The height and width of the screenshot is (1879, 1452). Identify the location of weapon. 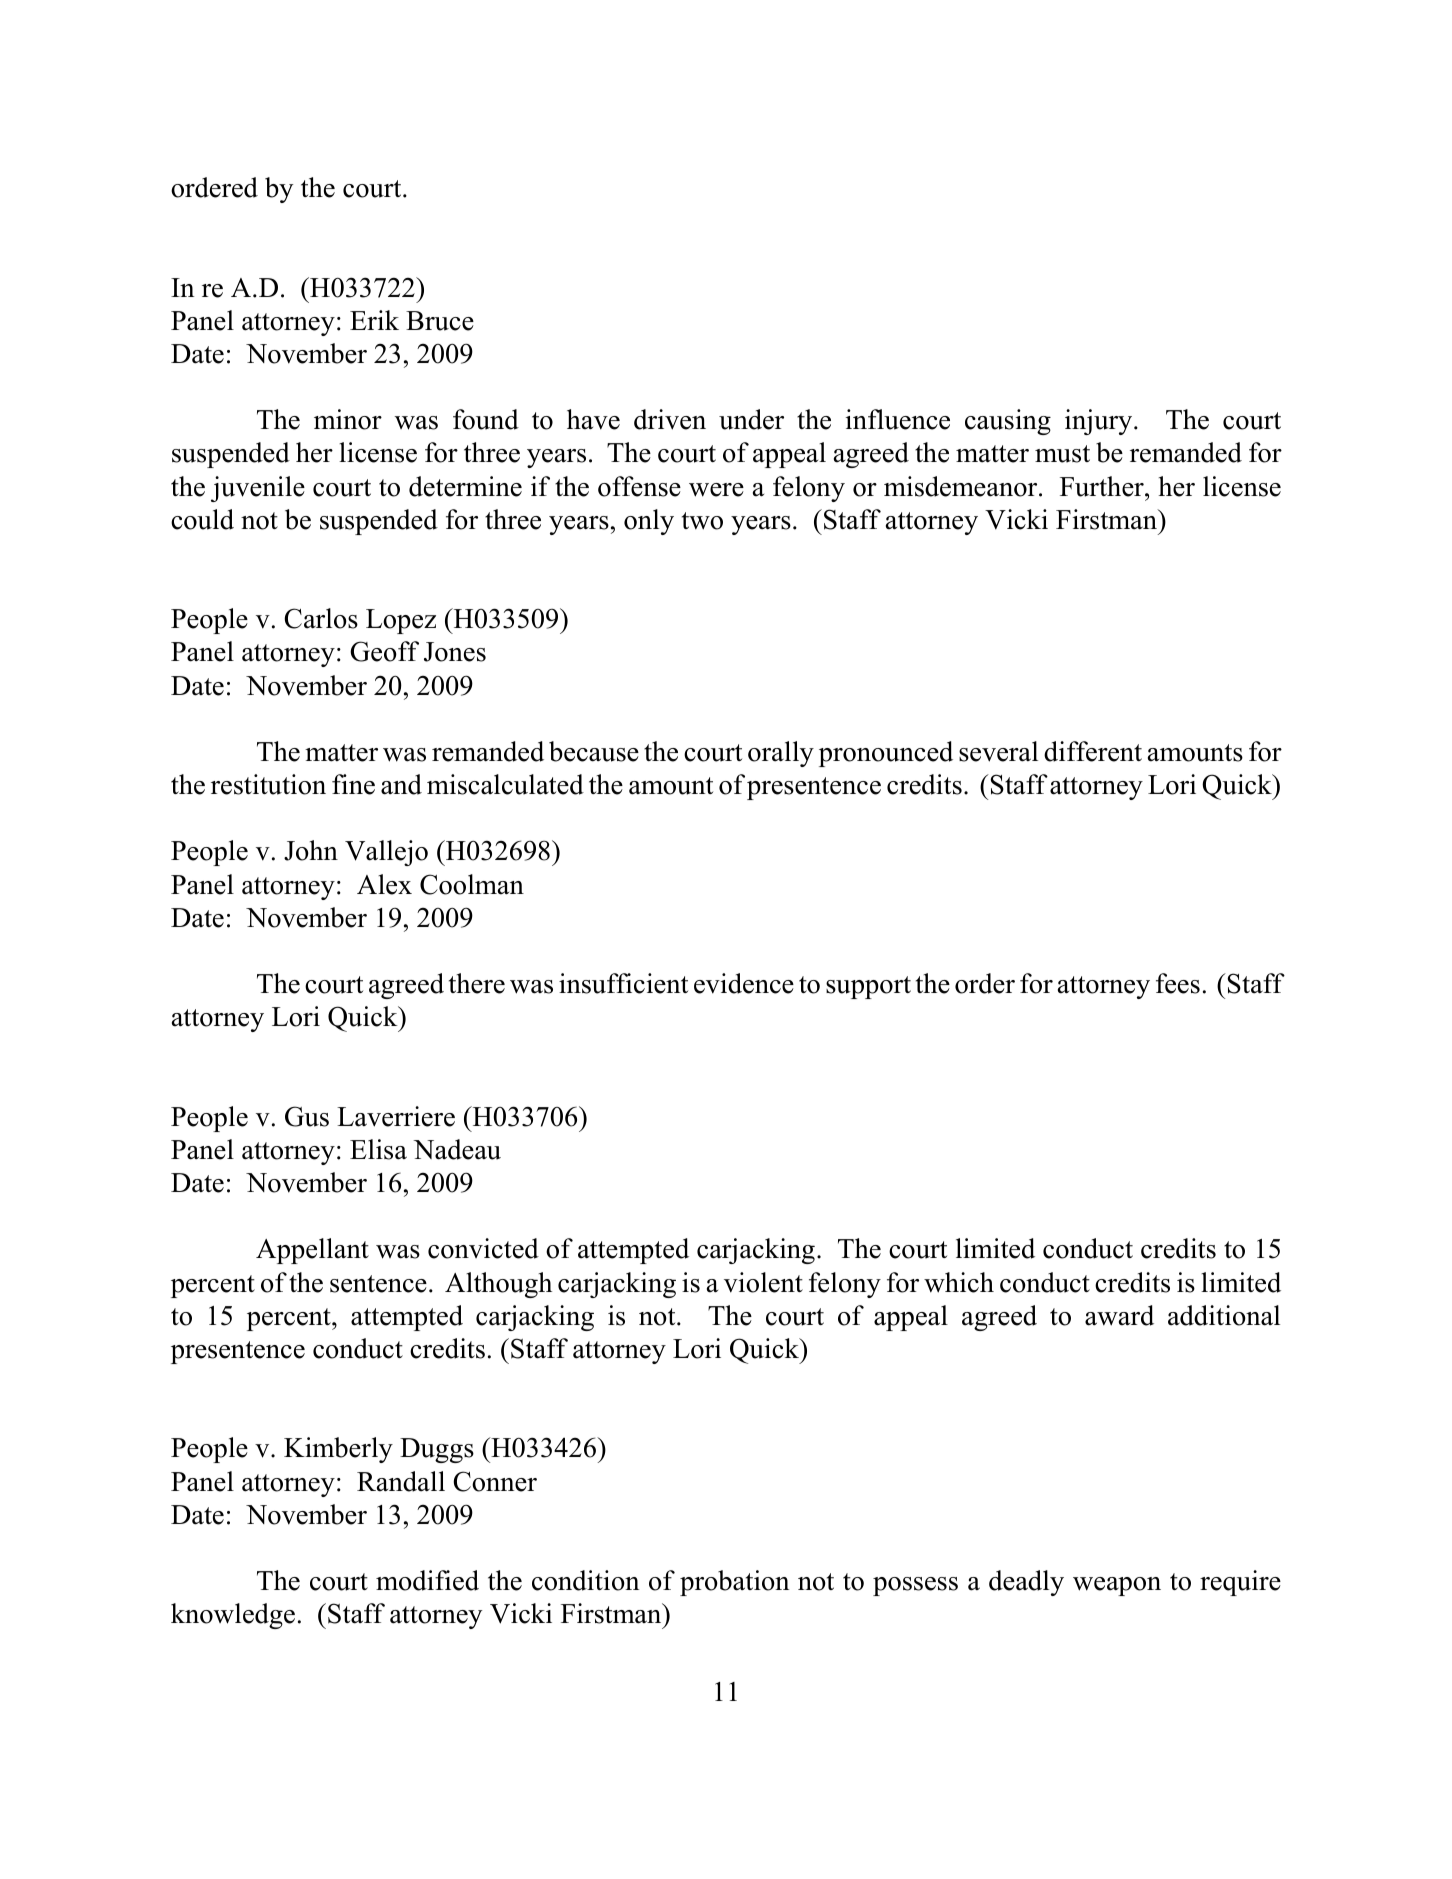
(1117, 1586).
